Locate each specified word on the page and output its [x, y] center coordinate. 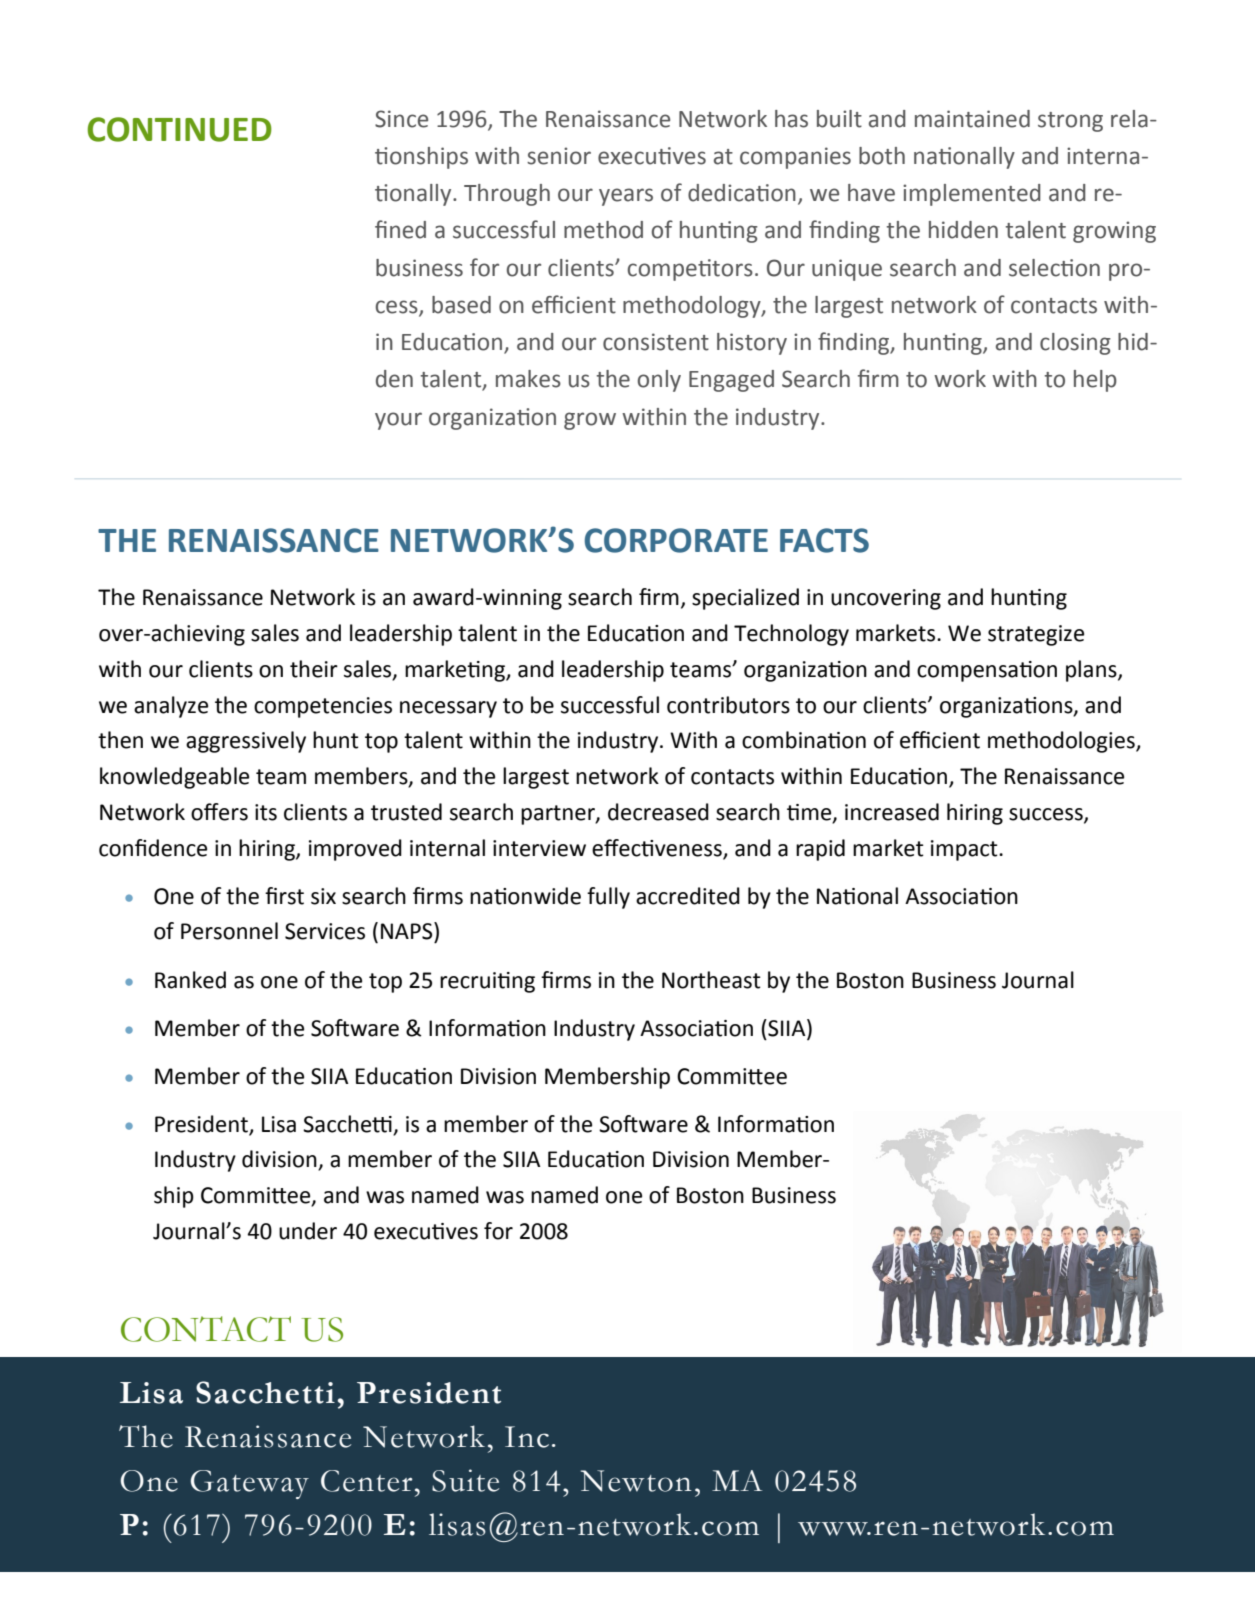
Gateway [250, 1484]
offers [219, 812]
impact [965, 850]
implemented [972, 195]
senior [559, 156]
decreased [658, 812]
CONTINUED [179, 129]
